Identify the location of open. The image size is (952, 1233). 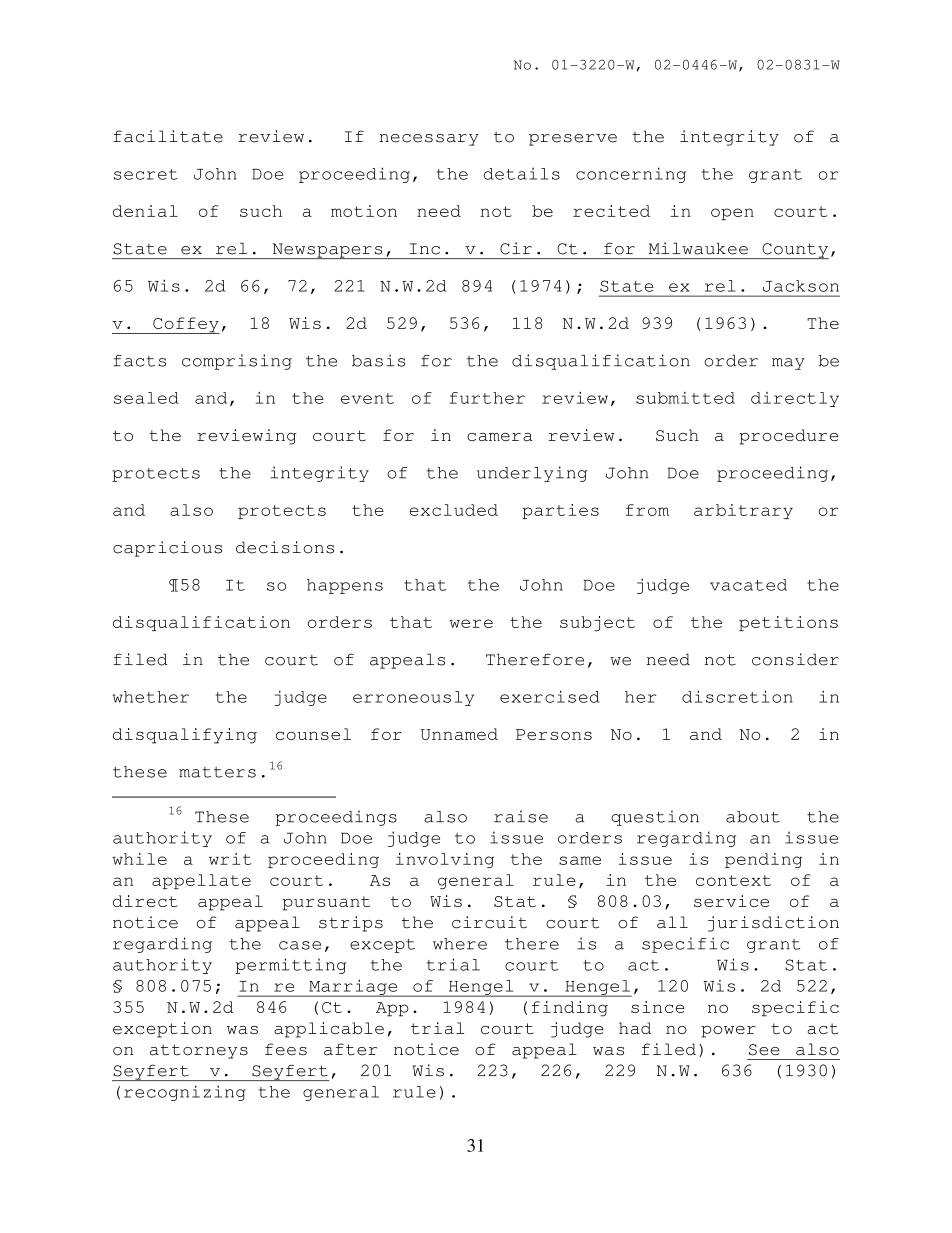
(732, 214).
